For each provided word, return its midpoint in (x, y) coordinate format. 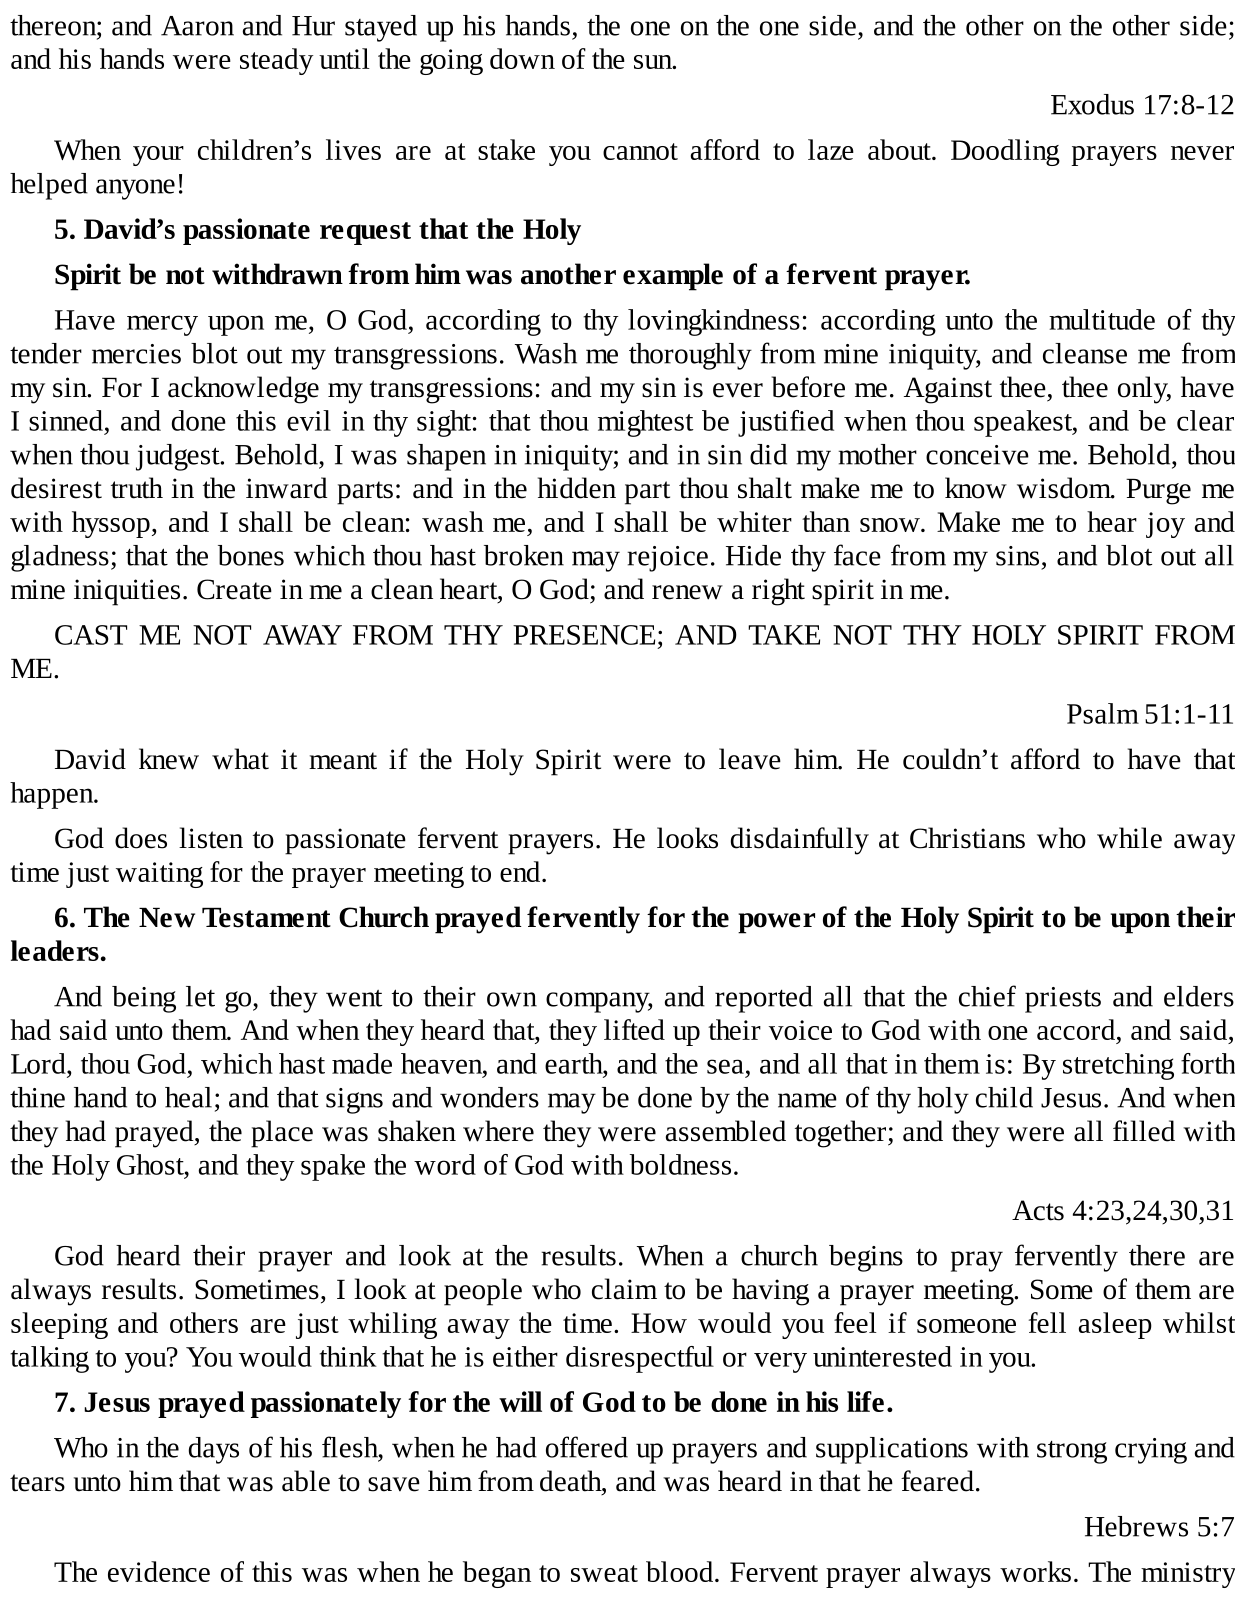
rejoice (667, 559)
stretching (1118, 1066)
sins (1017, 556)
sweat (604, 1573)
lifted (634, 1029)
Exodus (1092, 104)
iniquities (127, 592)
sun (654, 62)
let (200, 996)
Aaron (197, 26)
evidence (159, 1571)
